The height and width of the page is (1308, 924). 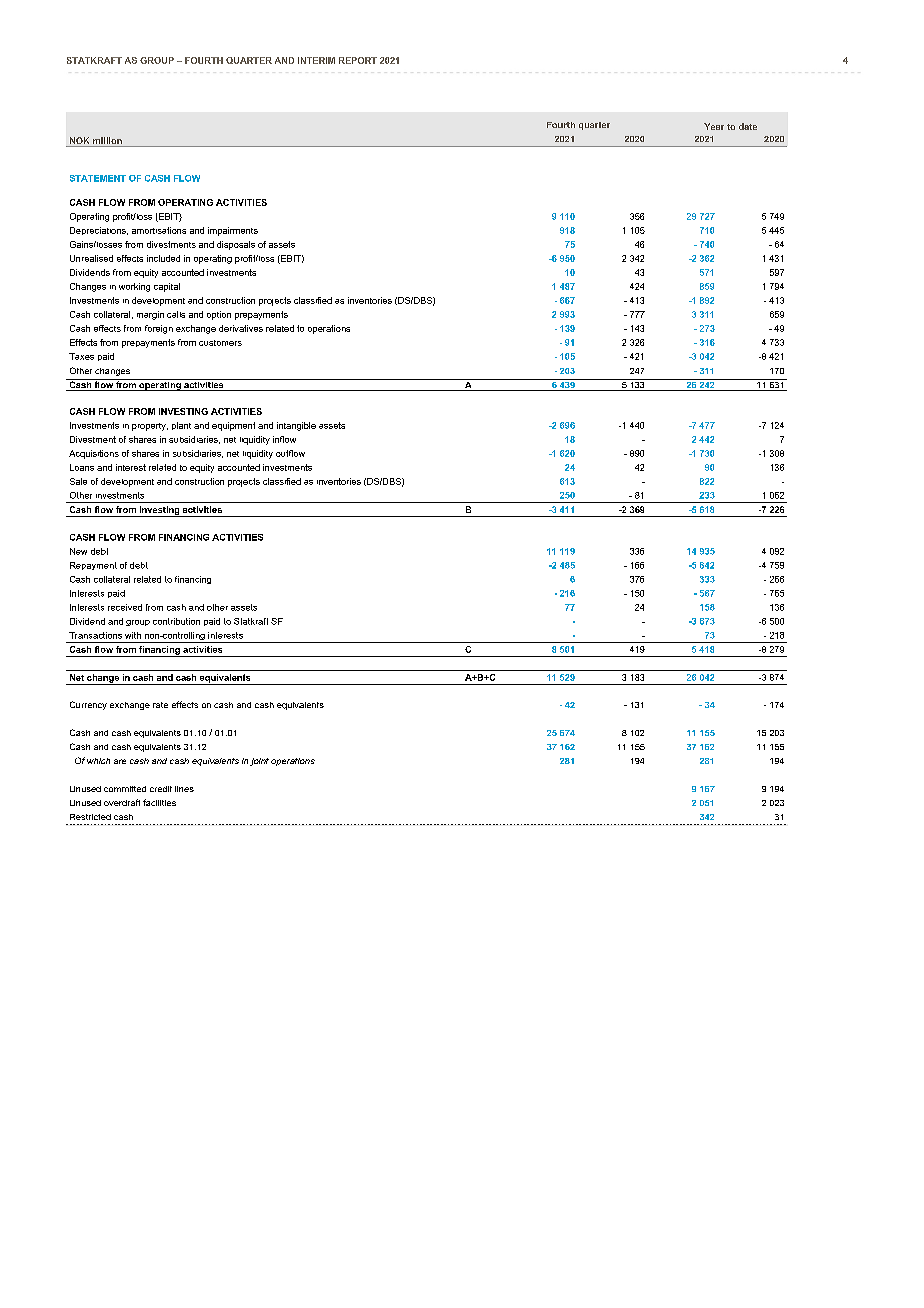 I want to click on lines, so click(x=184, y=789).
